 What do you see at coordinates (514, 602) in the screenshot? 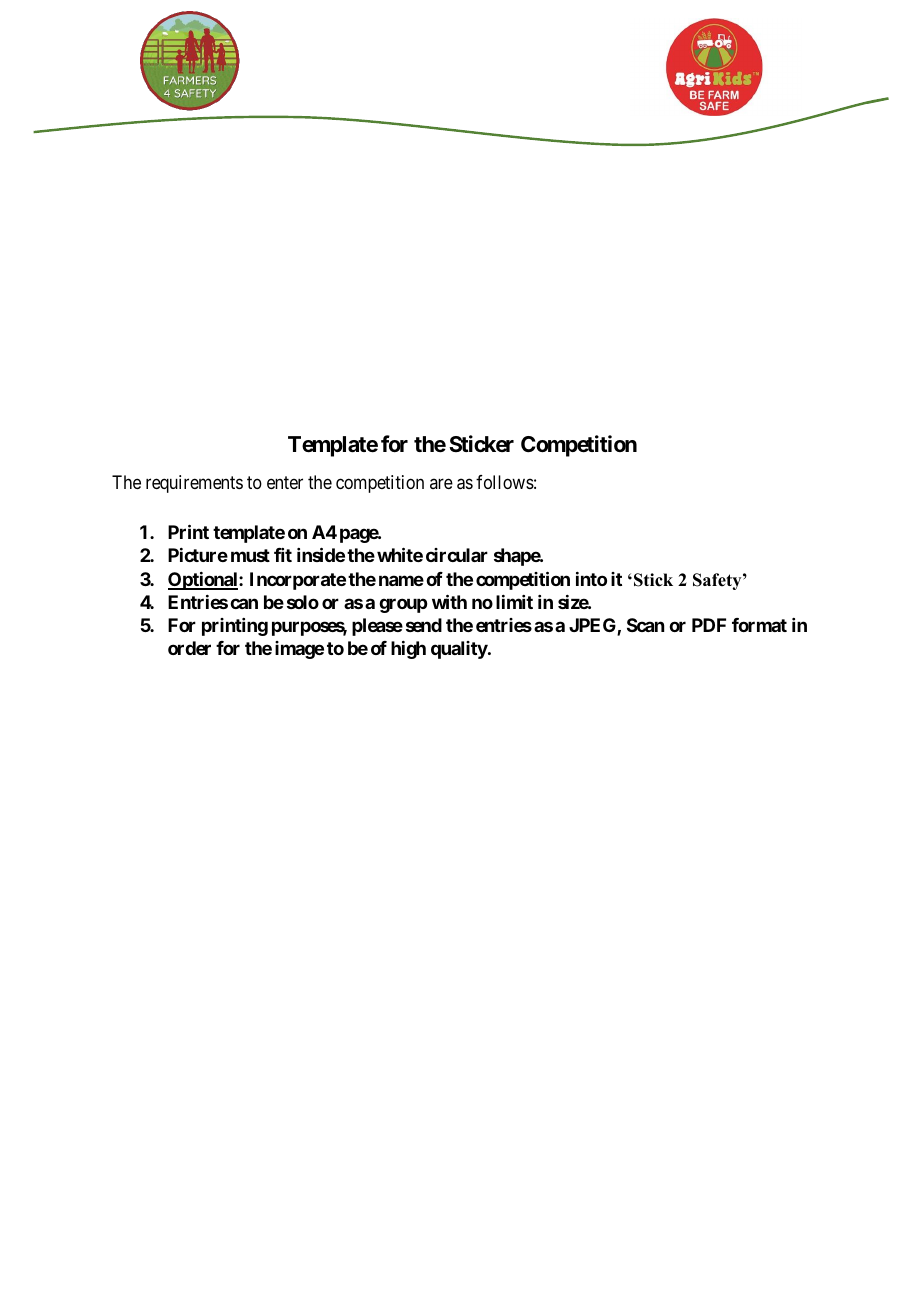
I see `limit` at bounding box center [514, 602].
